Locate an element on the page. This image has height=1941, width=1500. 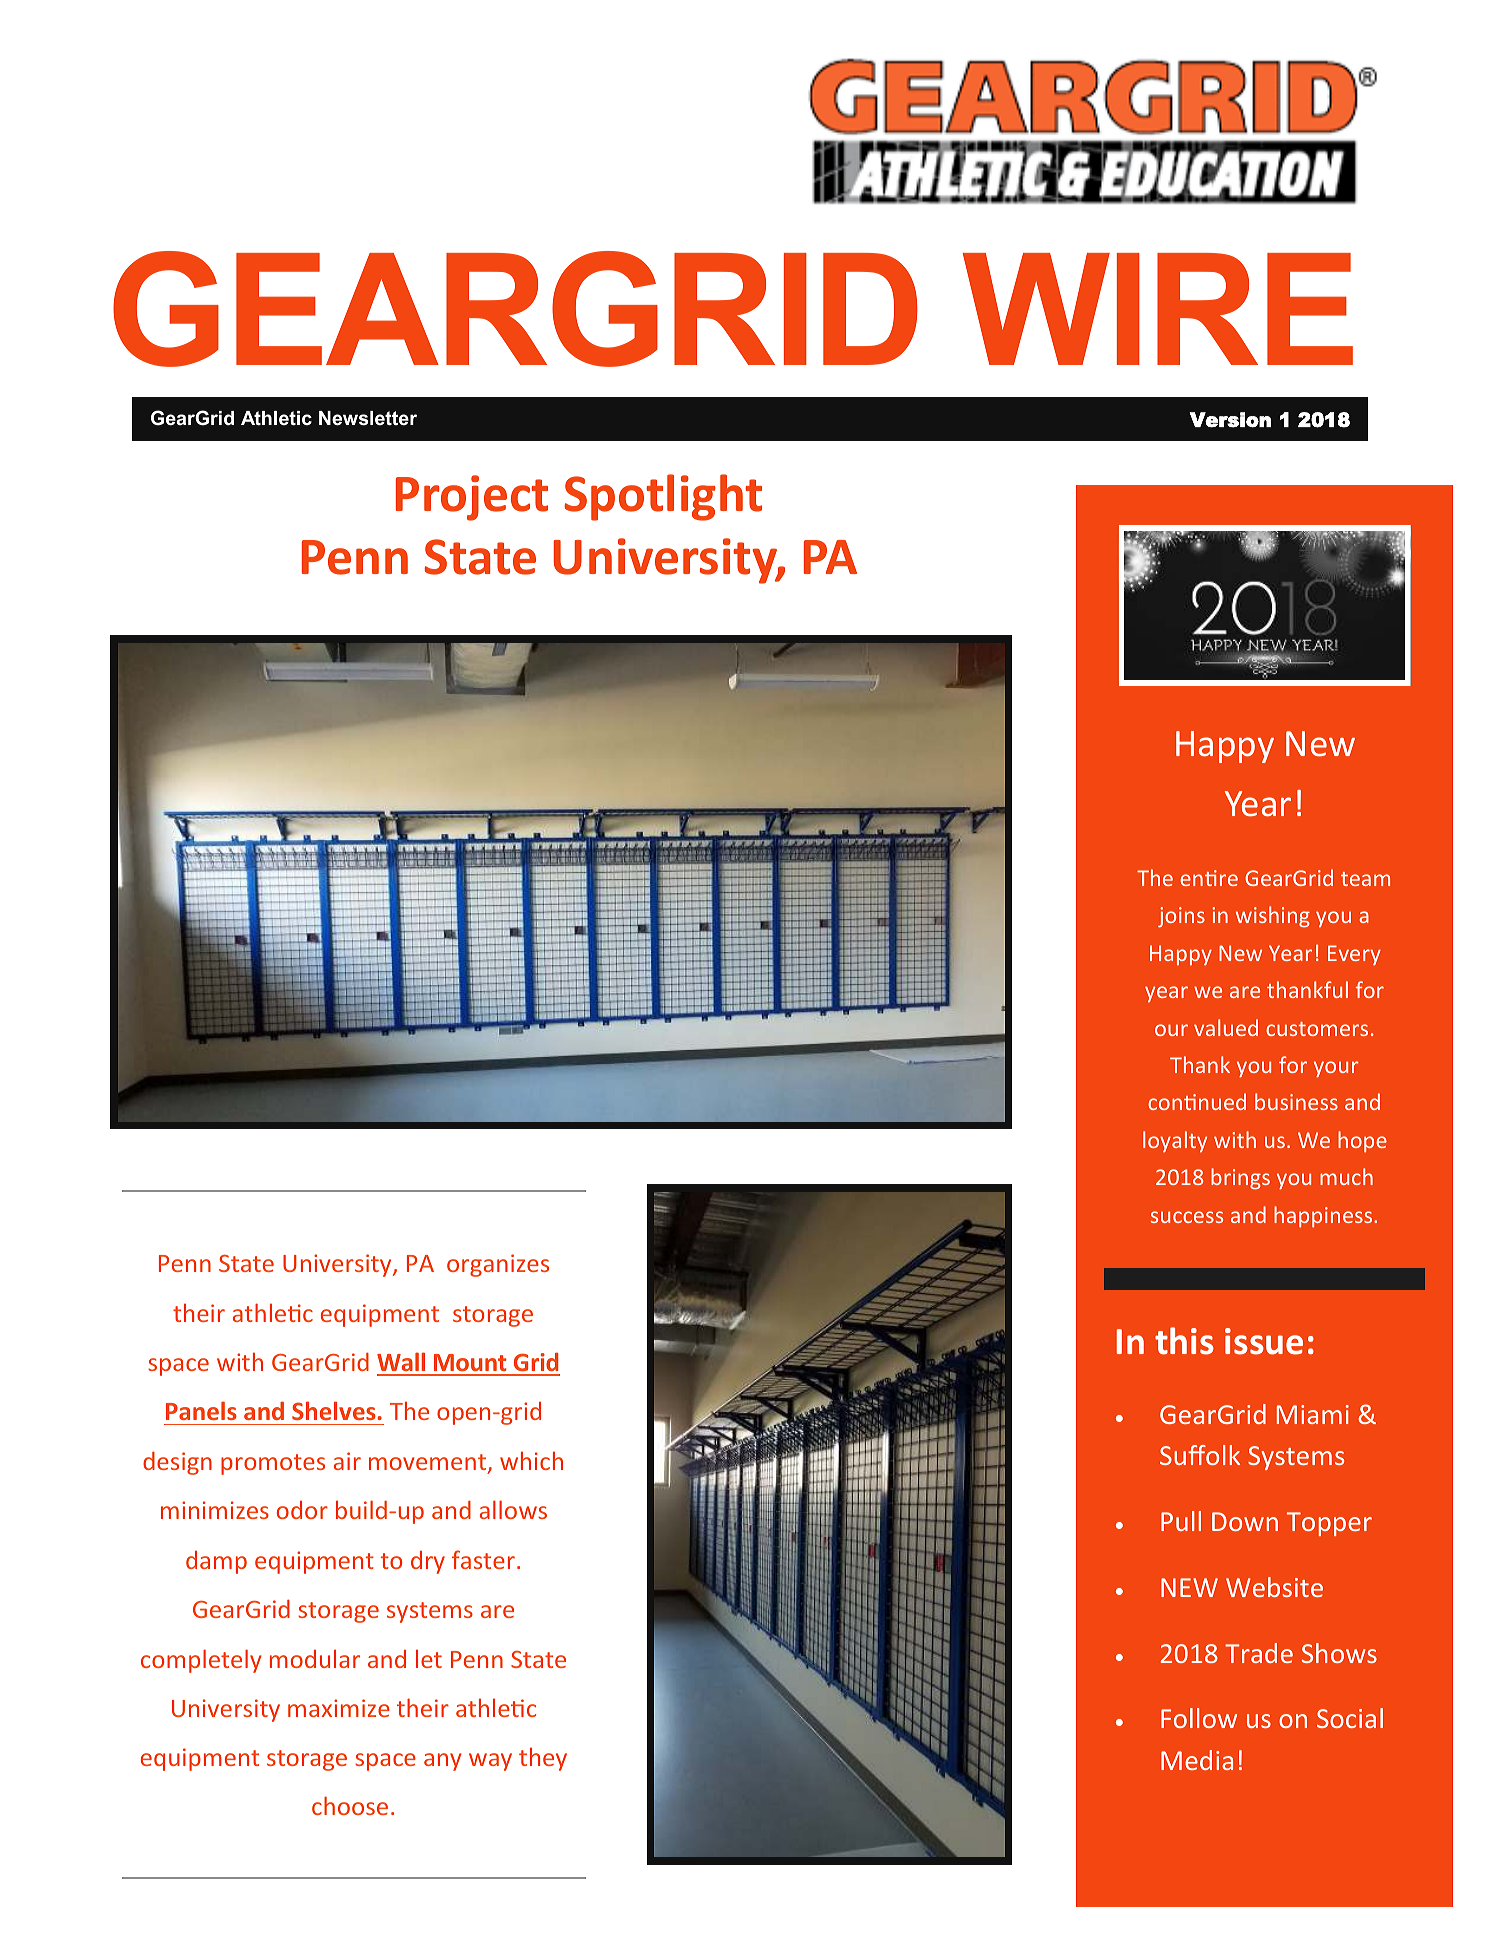
entire is located at coordinates (1209, 878).
